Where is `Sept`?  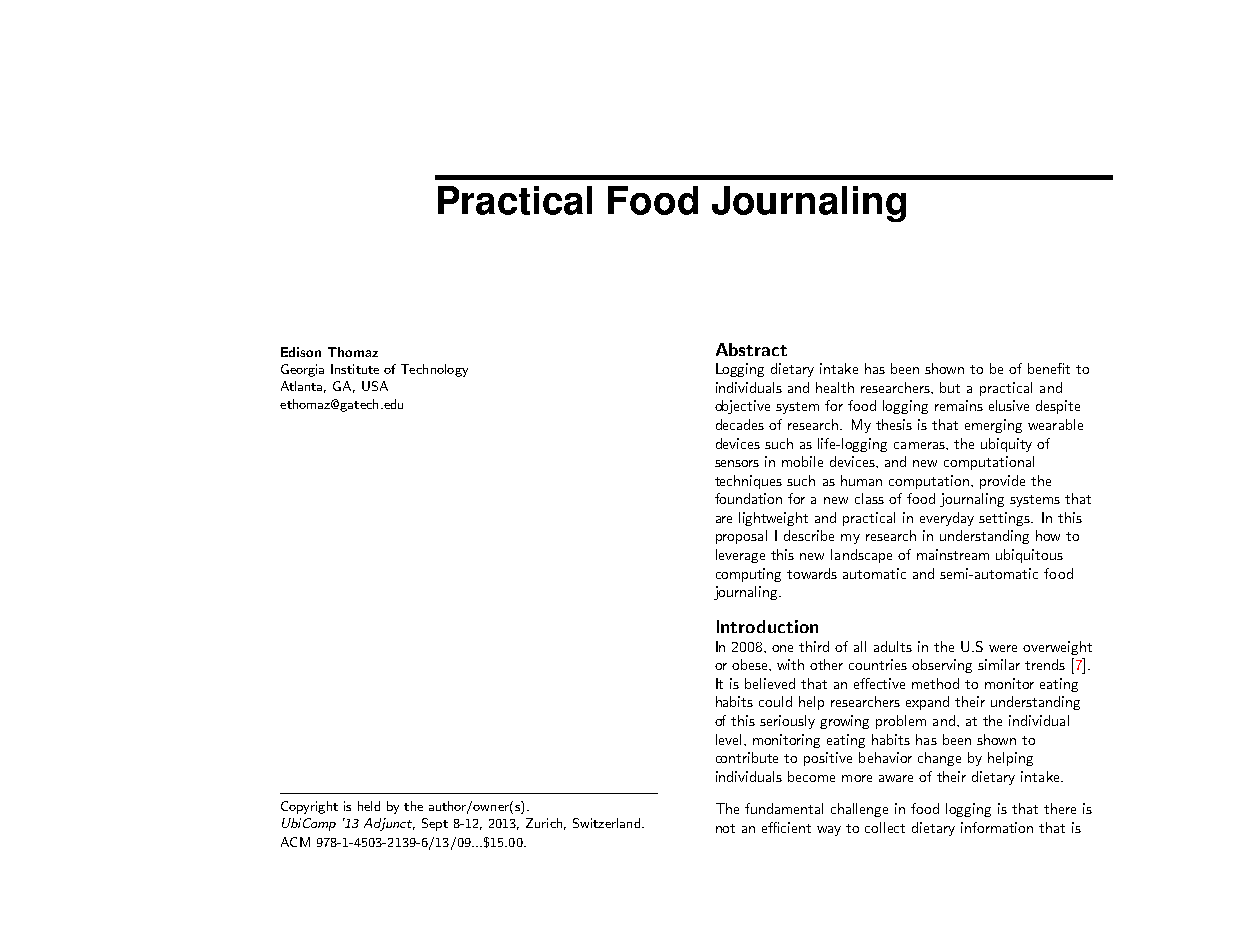
Sept is located at coordinates (435, 824).
